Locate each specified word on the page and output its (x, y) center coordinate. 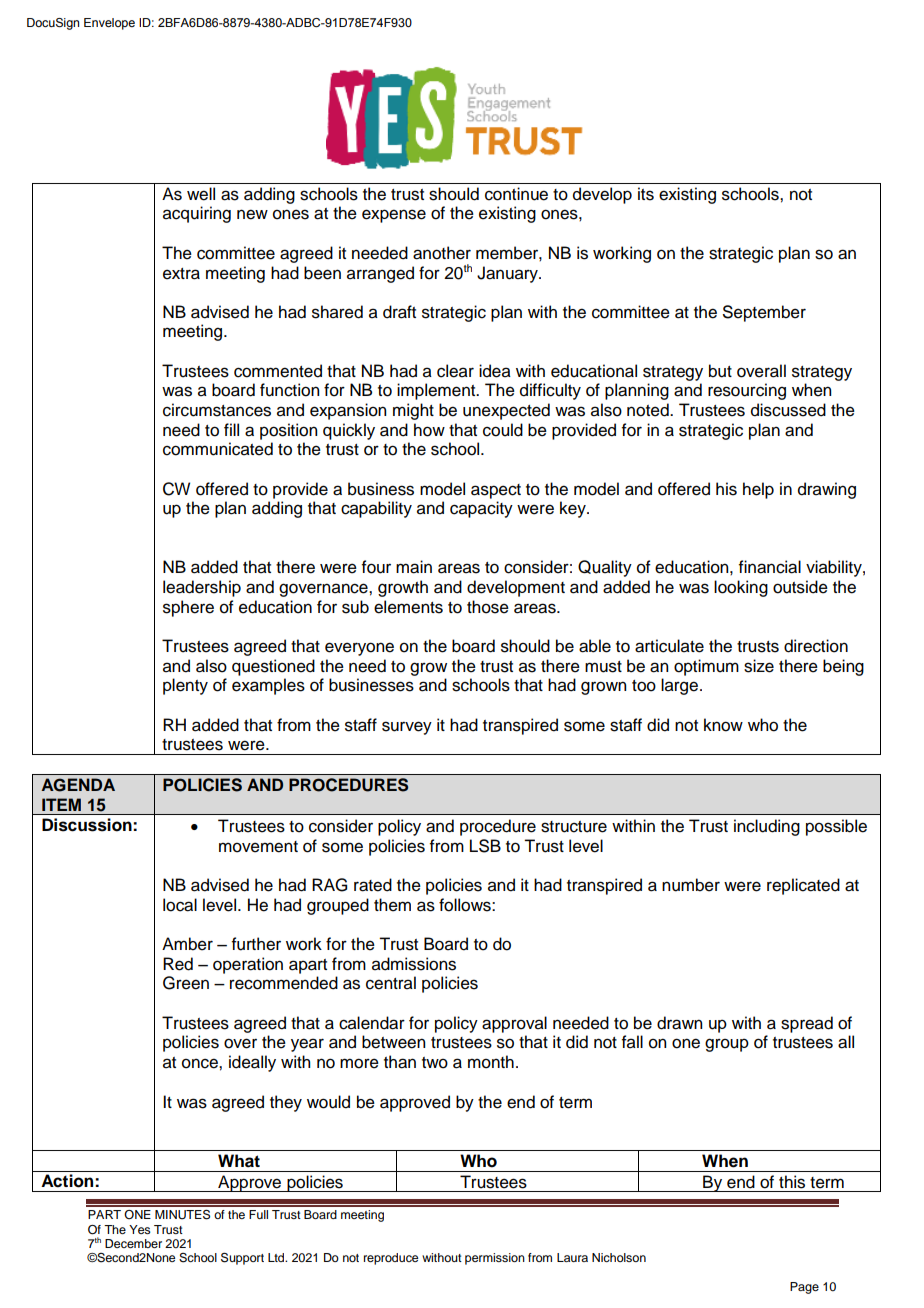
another (442, 253)
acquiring (197, 214)
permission (495, 1259)
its (646, 194)
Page (804, 1288)
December (133, 1243)
